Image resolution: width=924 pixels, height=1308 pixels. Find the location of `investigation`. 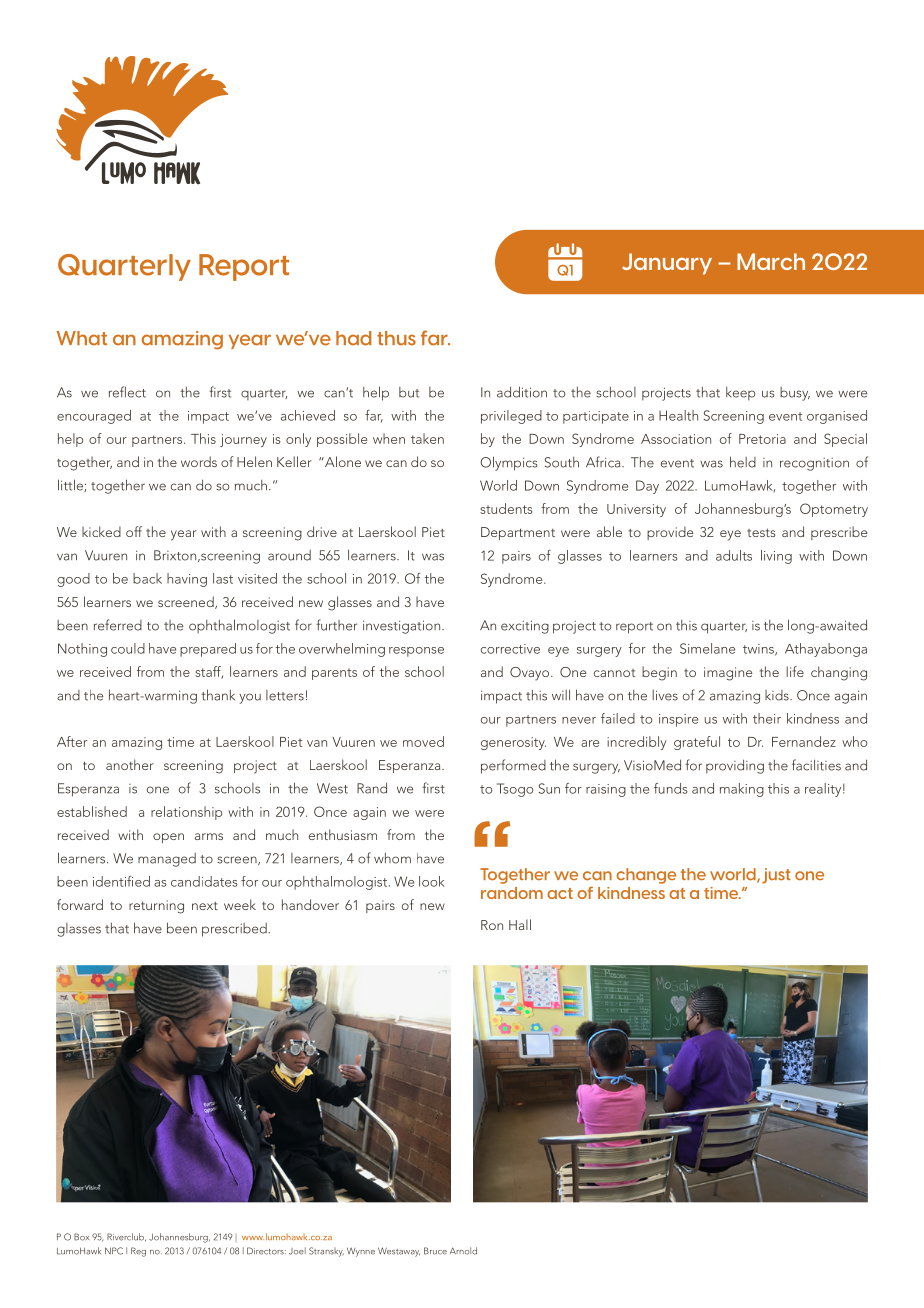

investigation is located at coordinates (403, 627).
